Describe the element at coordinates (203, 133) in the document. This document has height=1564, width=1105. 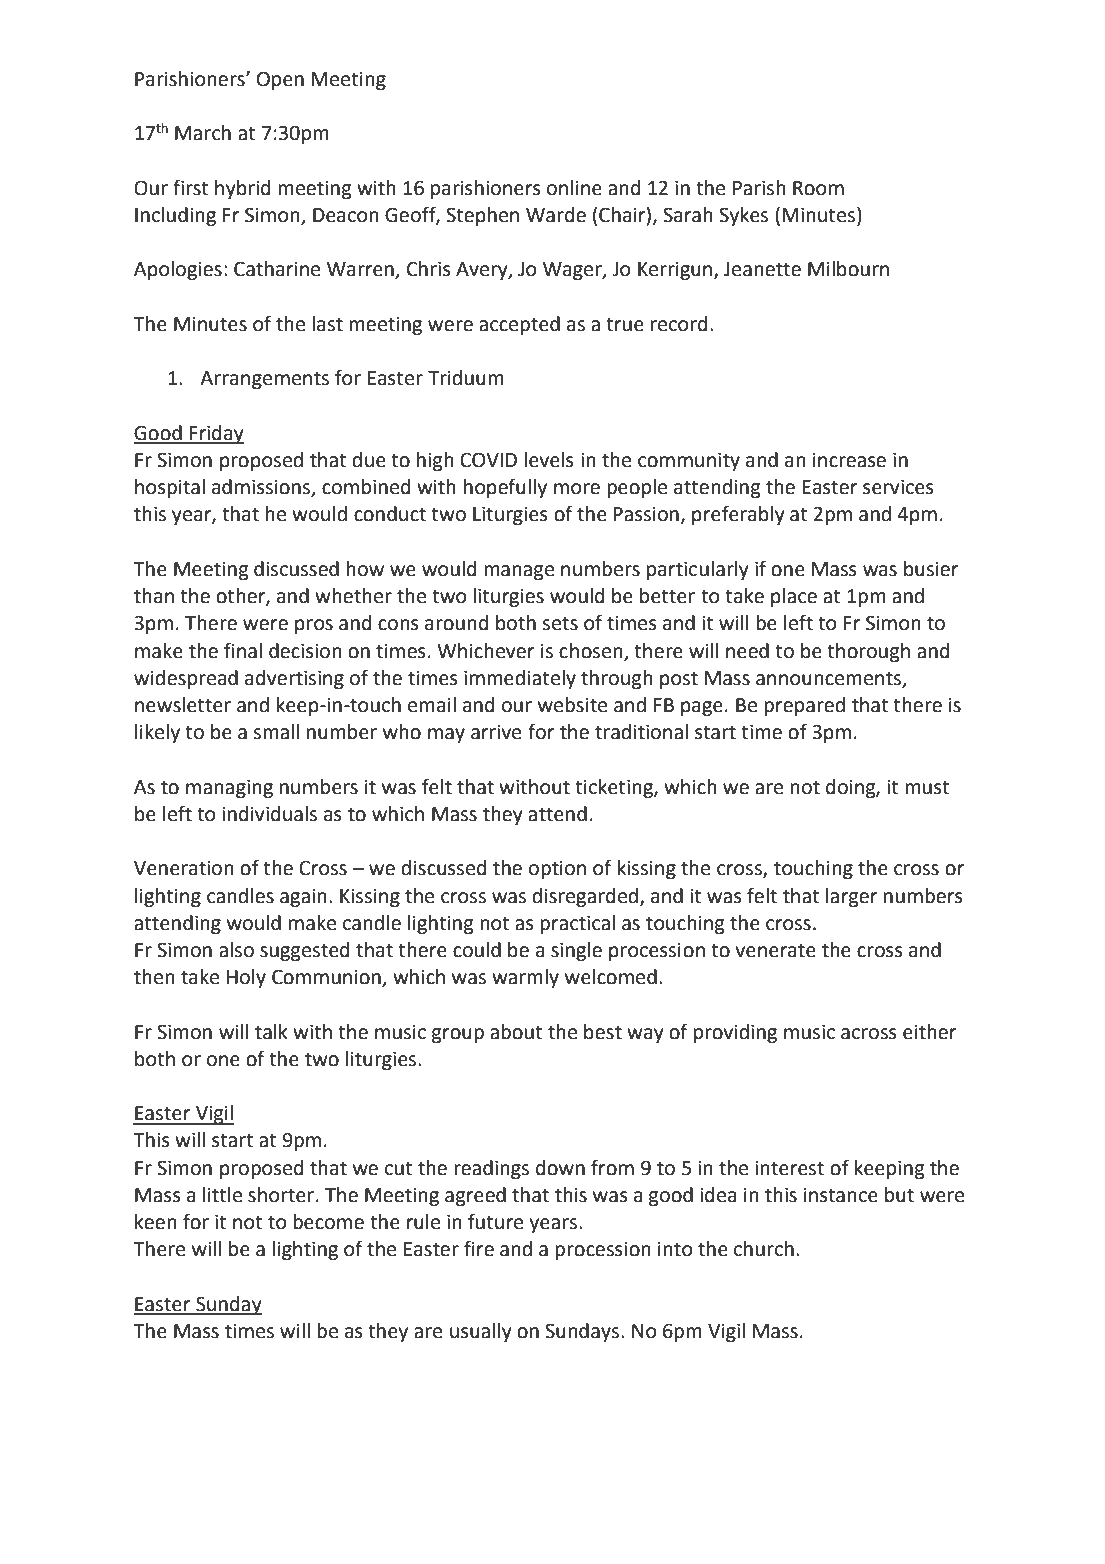
I see `March` at that location.
